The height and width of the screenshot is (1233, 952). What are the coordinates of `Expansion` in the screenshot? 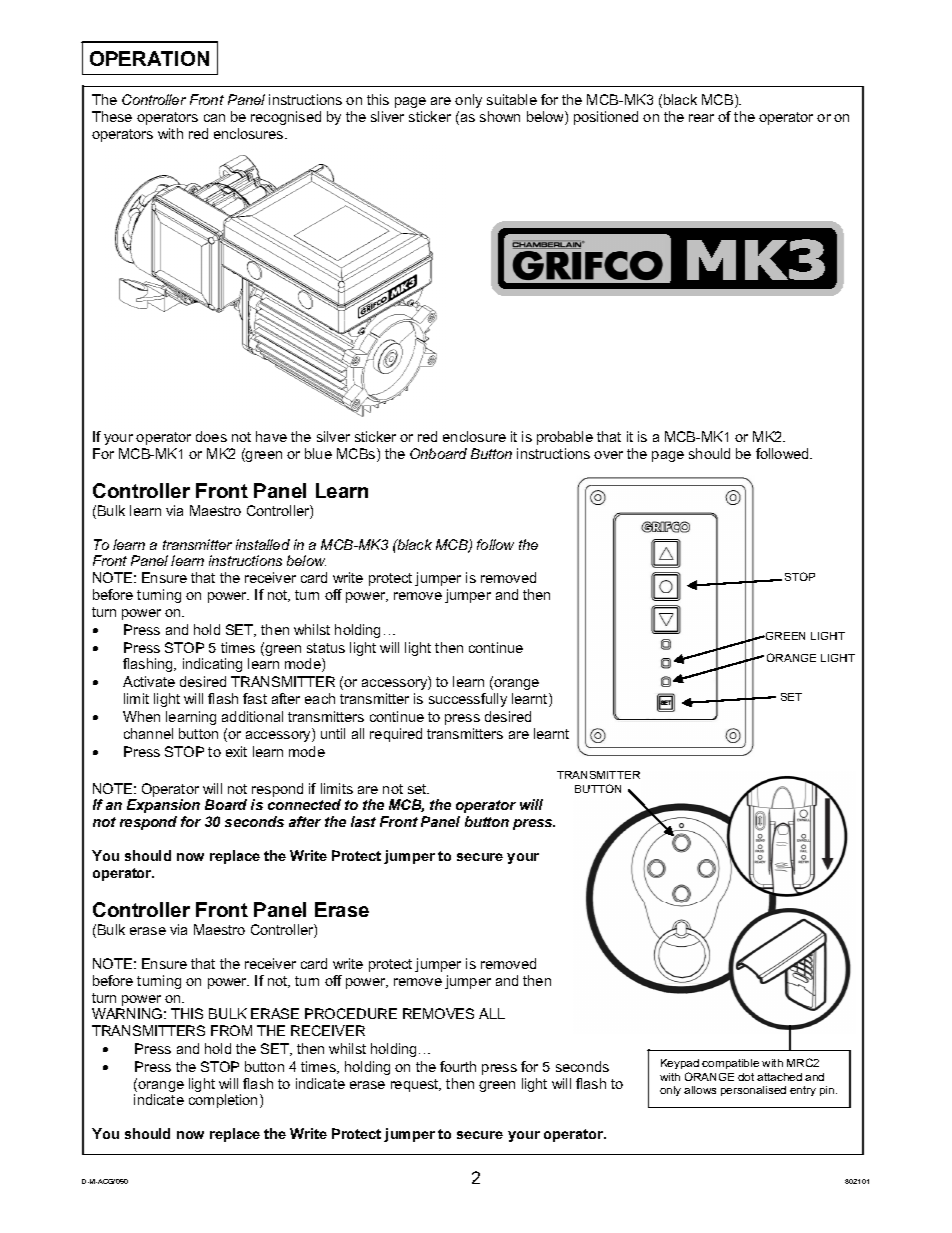 It's located at (163, 806).
